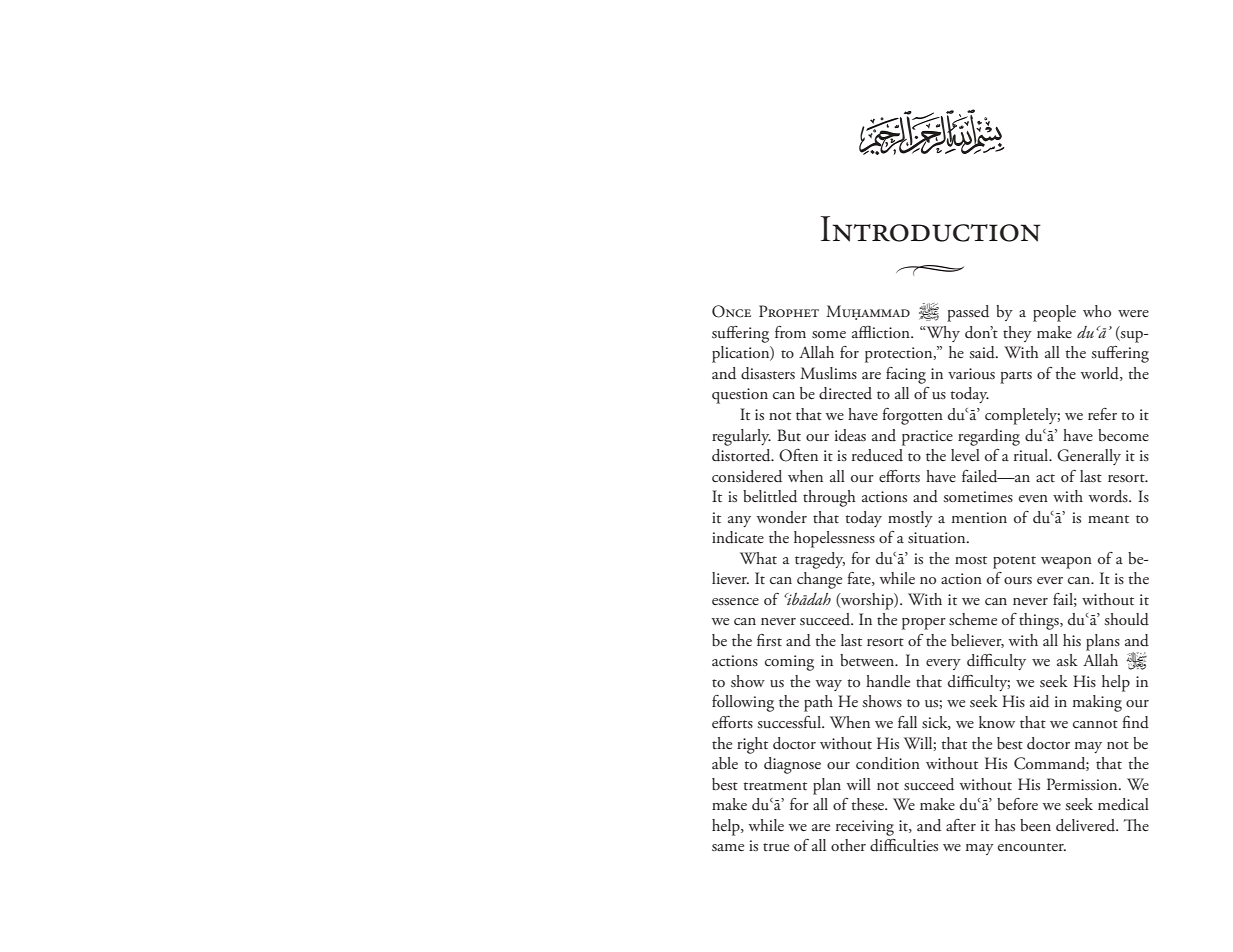 The image size is (1233, 952). What do you see at coordinates (758, 558) in the page?
I see `What` at bounding box center [758, 558].
